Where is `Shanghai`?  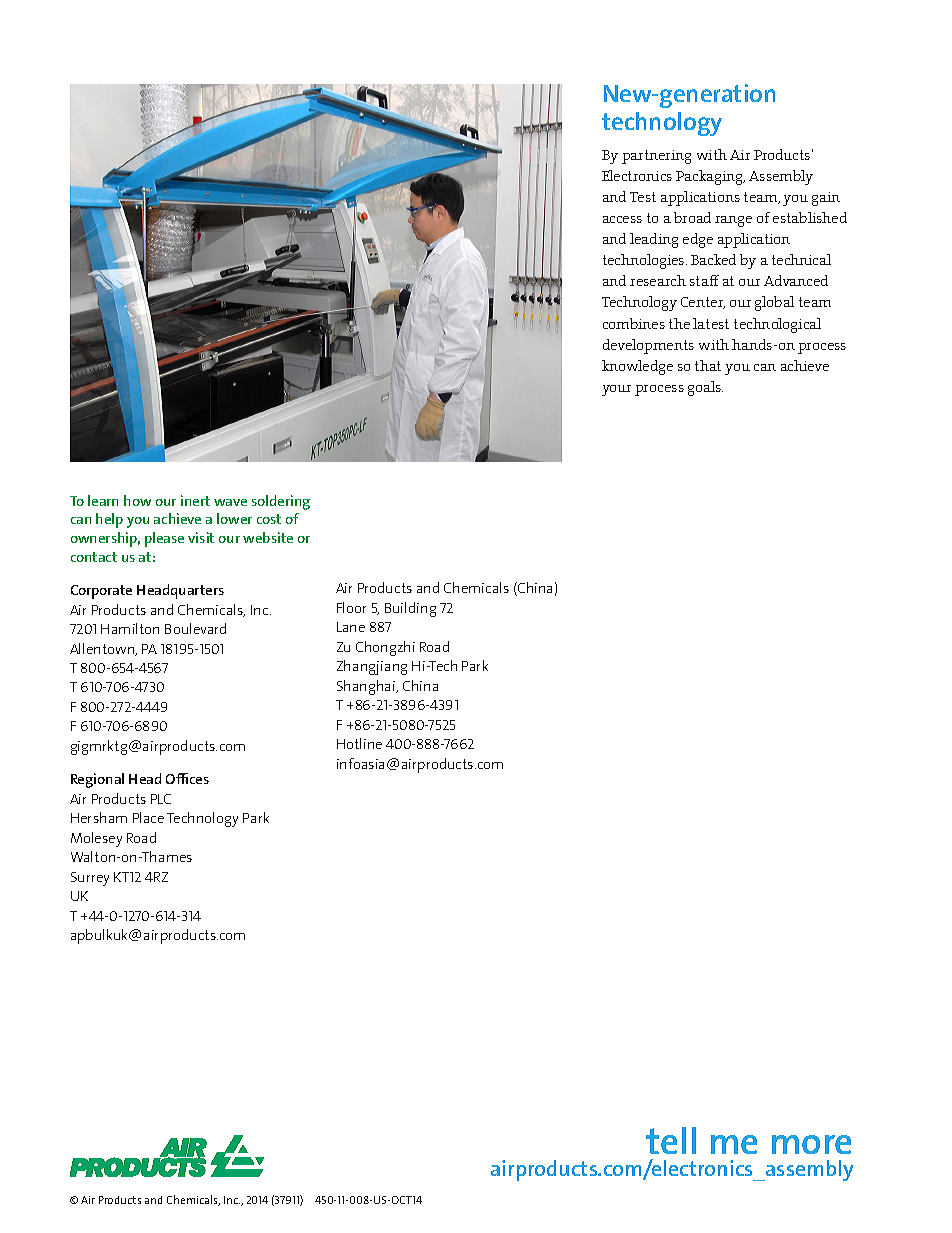
Shanghai is located at coordinates (367, 687).
